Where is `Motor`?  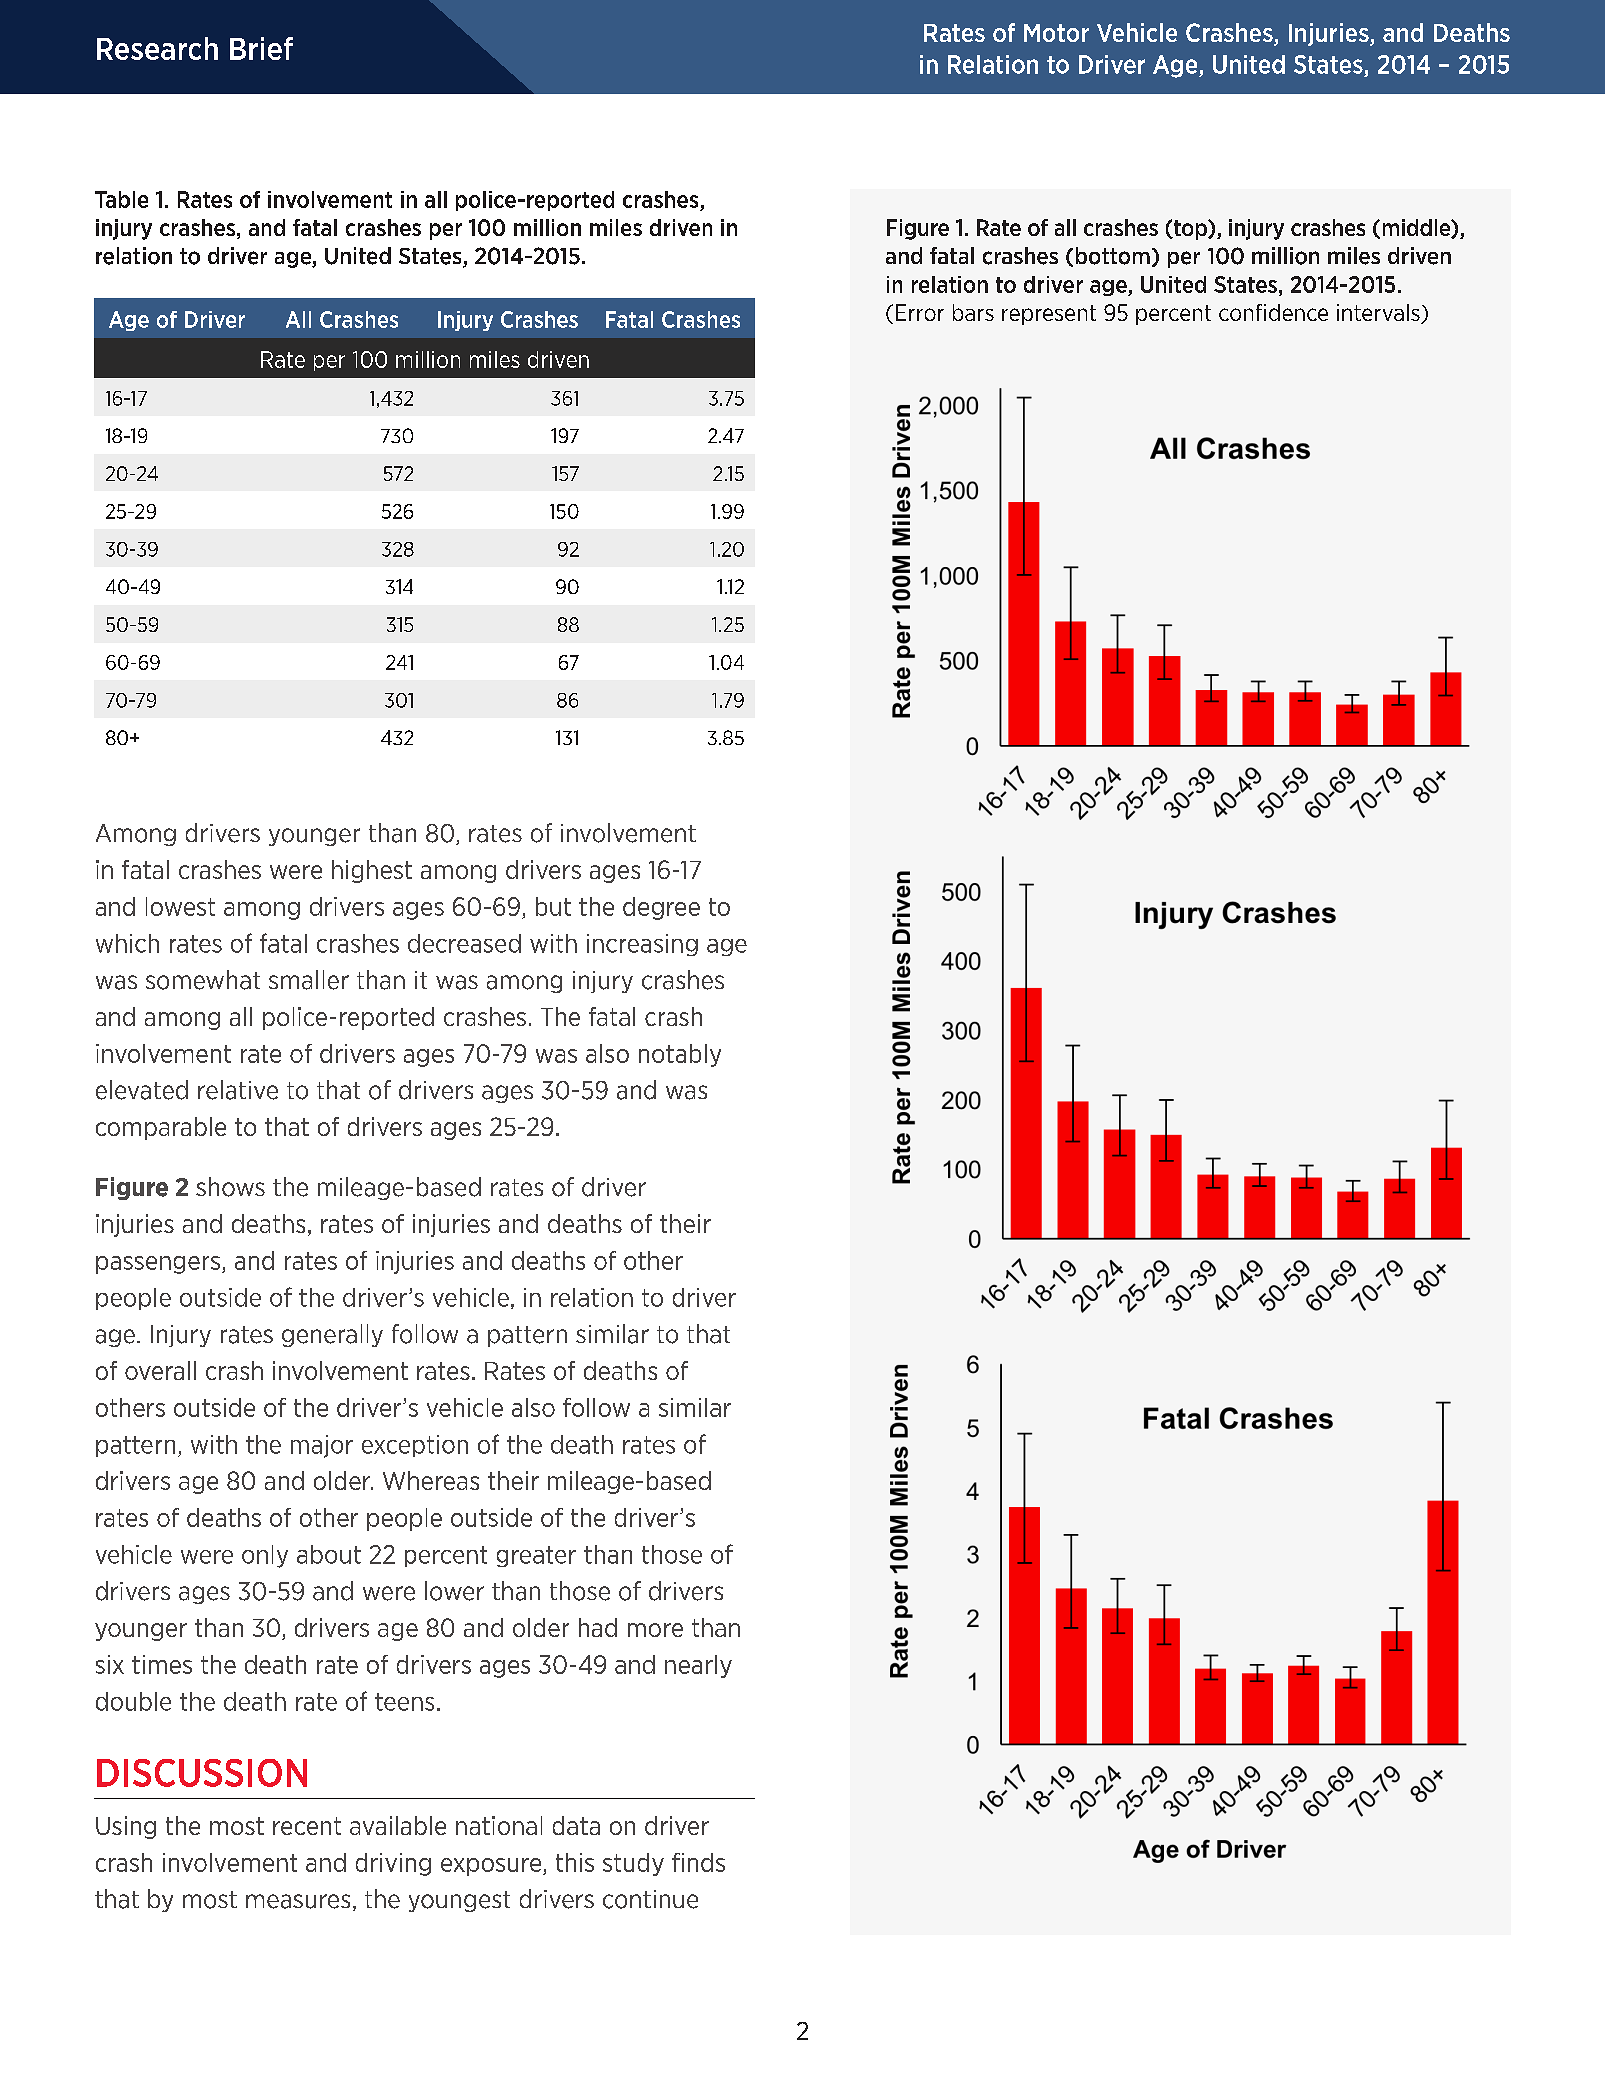
Motor is located at coordinates (1056, 33).
